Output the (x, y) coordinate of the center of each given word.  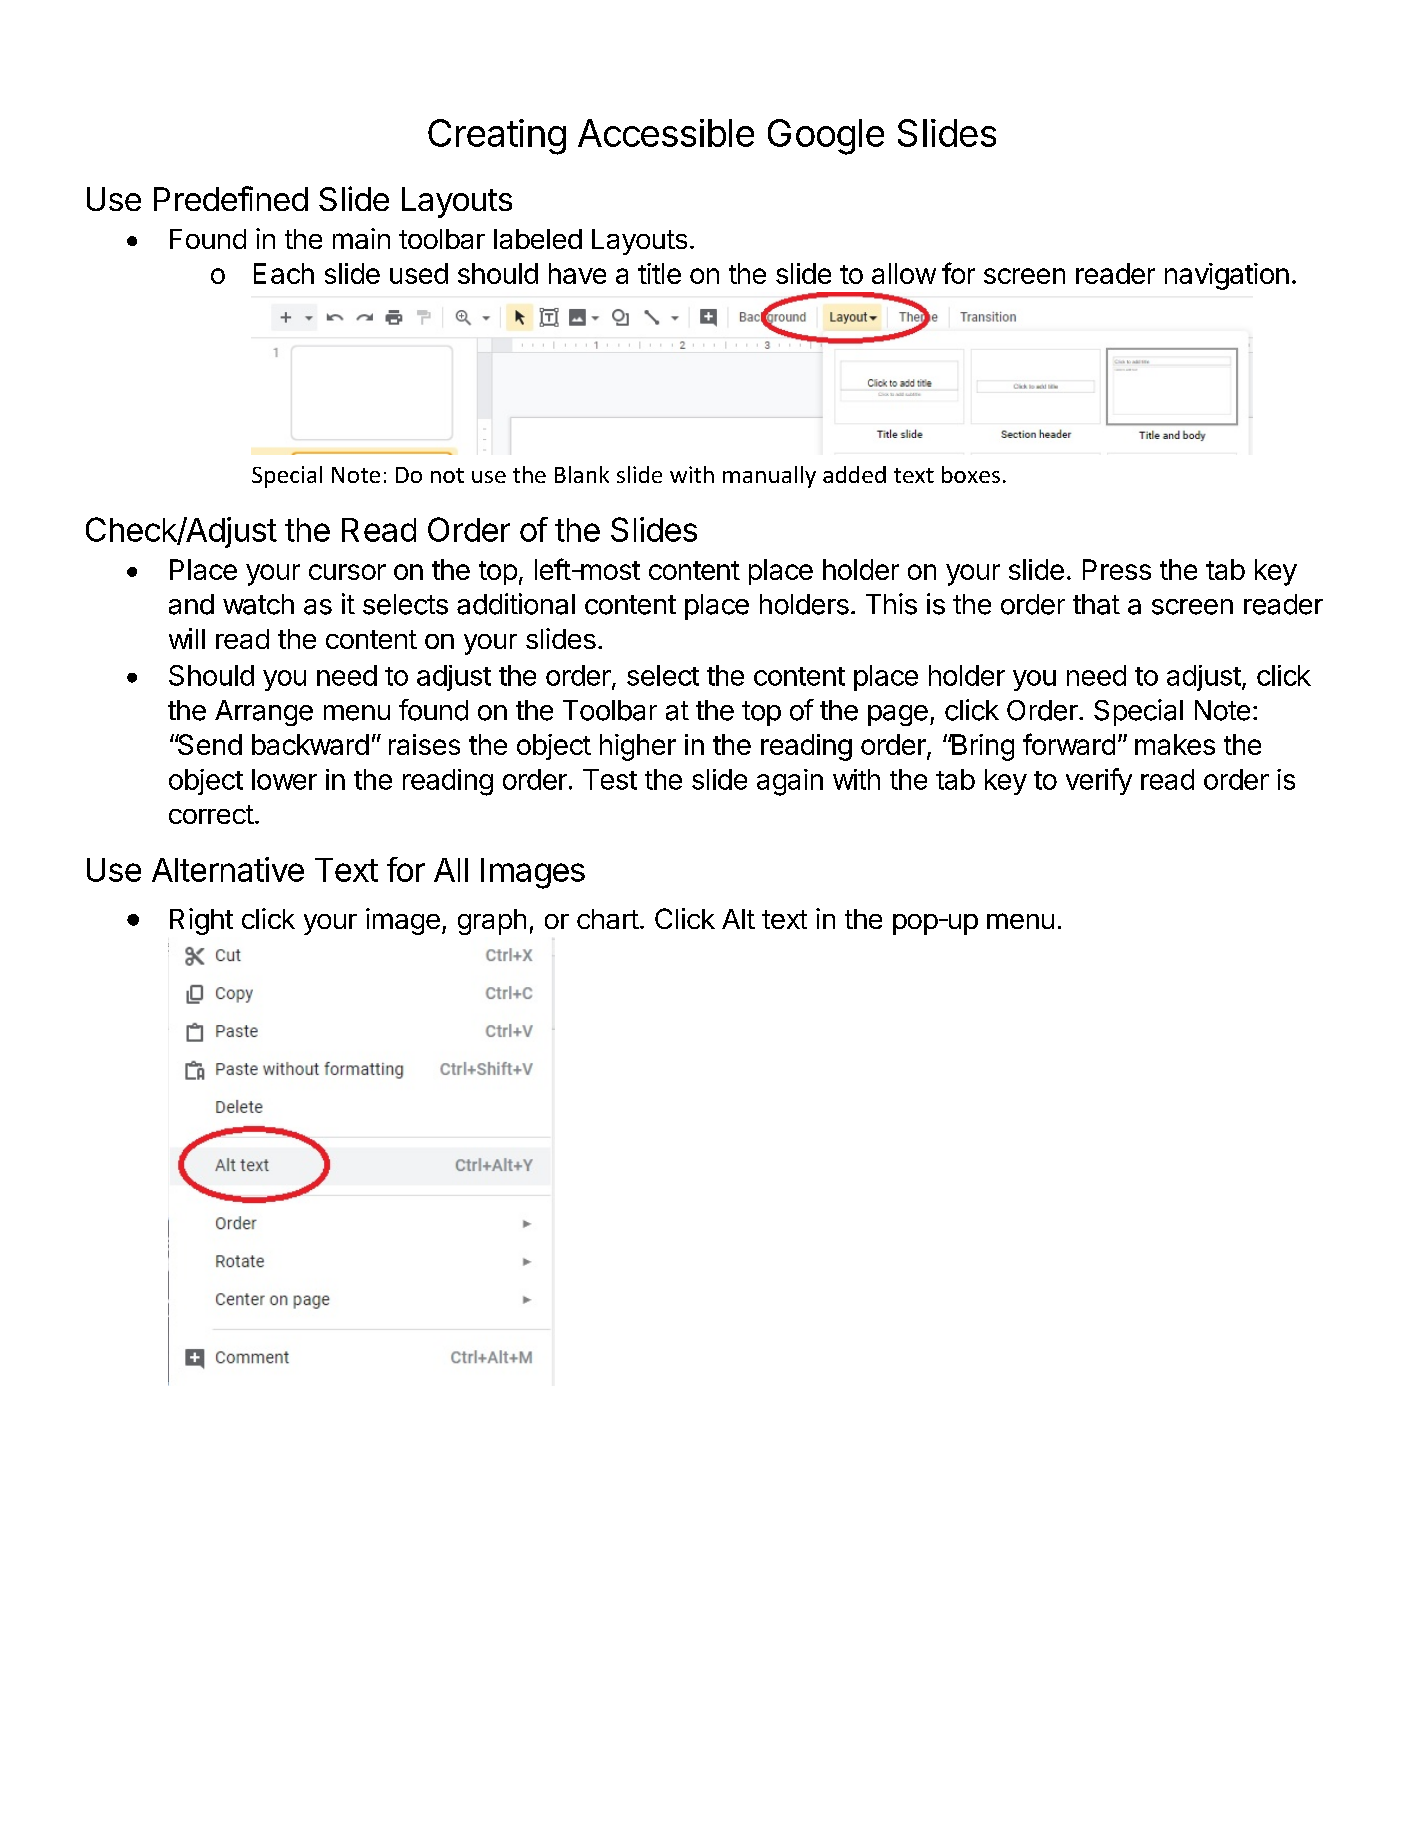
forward (1069, 744)
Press (1117, 569)
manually (769, 477)
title (659, 273)
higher (638, 747)
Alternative (228, 869)
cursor (347, 572)
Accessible (666, 133)
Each (284, 273)
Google (826, 137)
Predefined (231, 198)
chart (608, 919)
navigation (1227, 276)
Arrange (264, 713)
